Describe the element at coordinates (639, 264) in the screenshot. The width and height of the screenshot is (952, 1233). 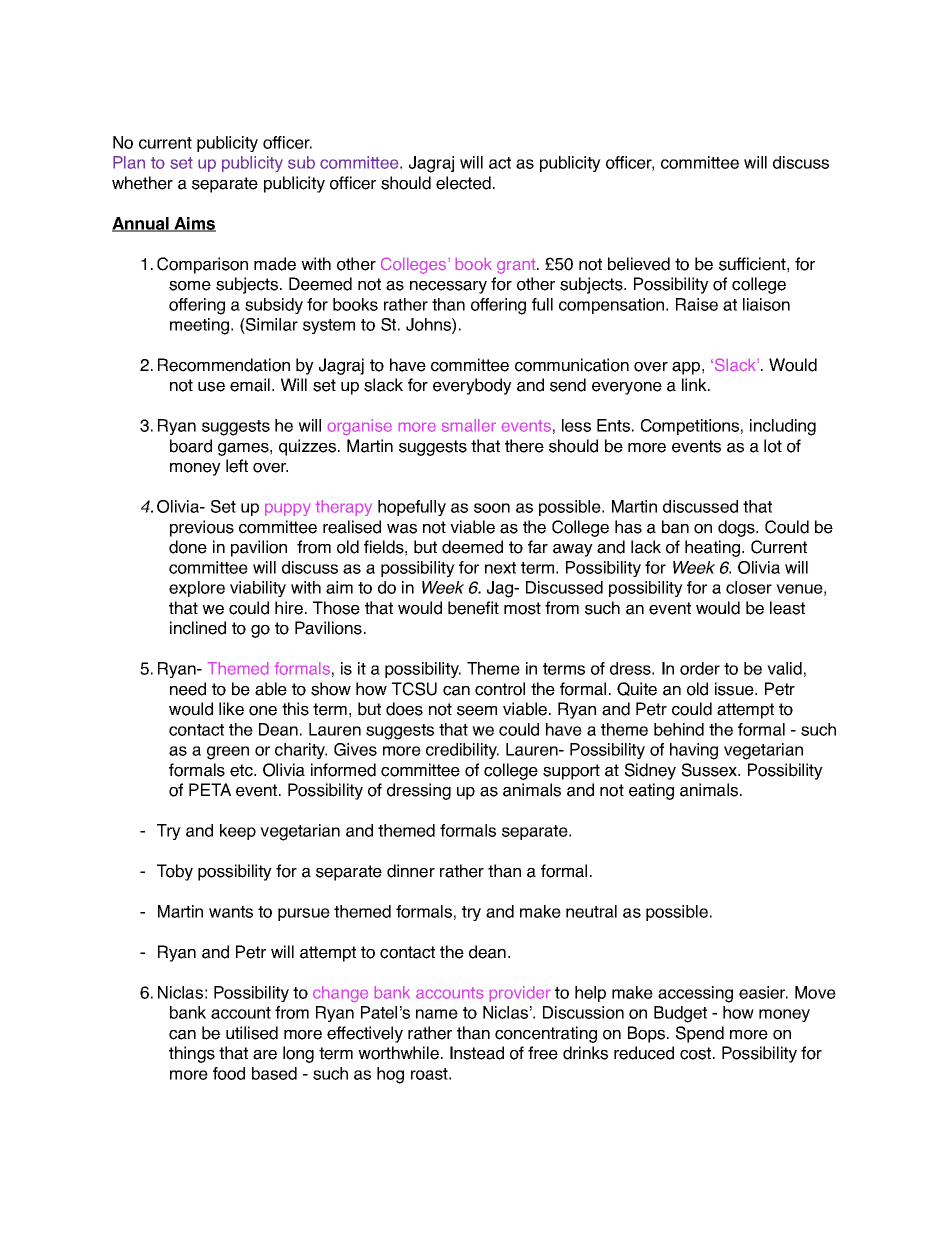
I see `believed` at that location.
